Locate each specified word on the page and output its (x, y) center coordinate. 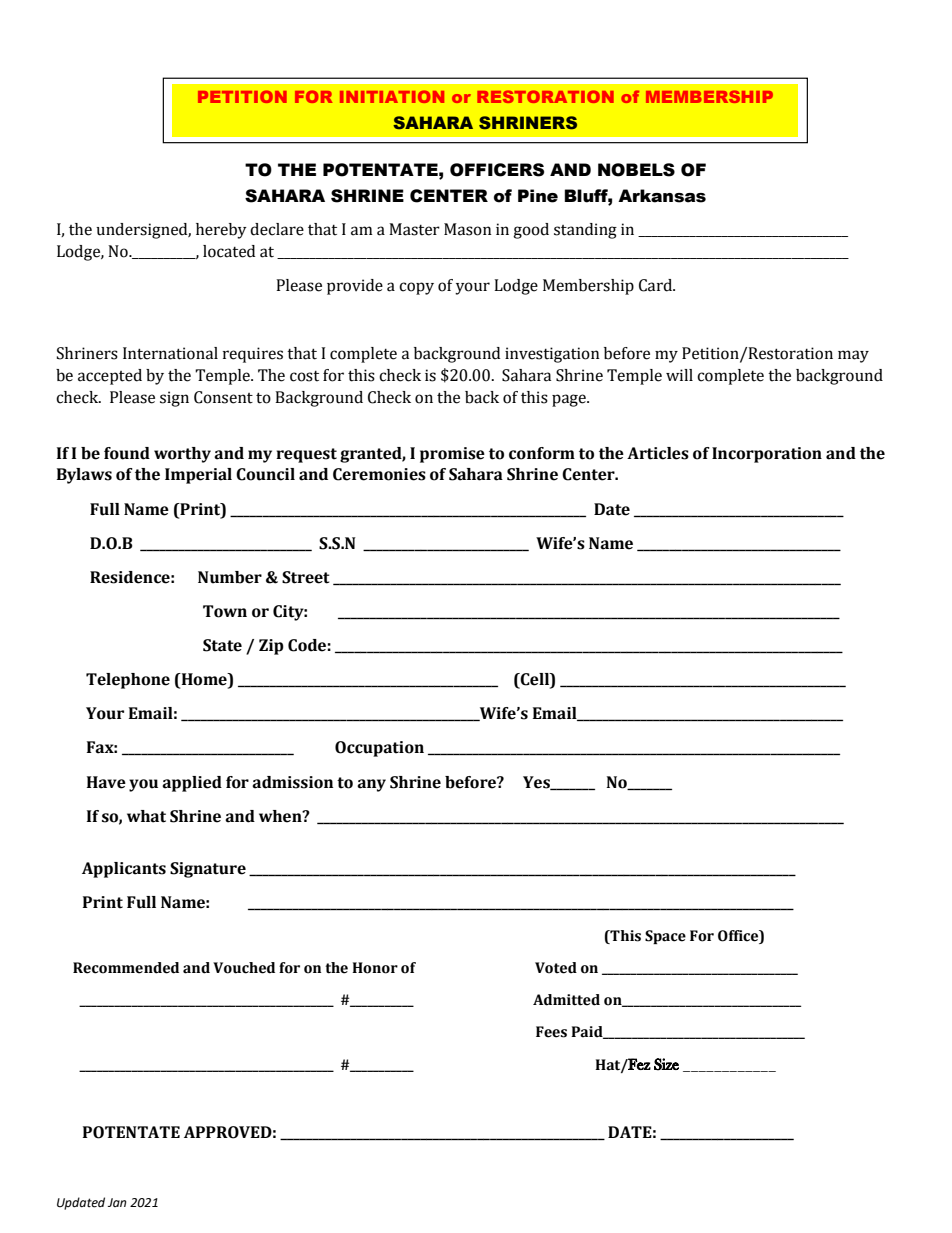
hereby (221, 231)
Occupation (379, 749)
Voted (556, 968)
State (222, 645)
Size (666, 1064)
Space (665, 937)
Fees (551, 1032)
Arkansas (662, 196)
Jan (117, 1202)
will (679, 375)
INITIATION (392, 96)
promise (452, 455)
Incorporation (767, 455)
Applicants (124, 870)
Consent (223, 397)
